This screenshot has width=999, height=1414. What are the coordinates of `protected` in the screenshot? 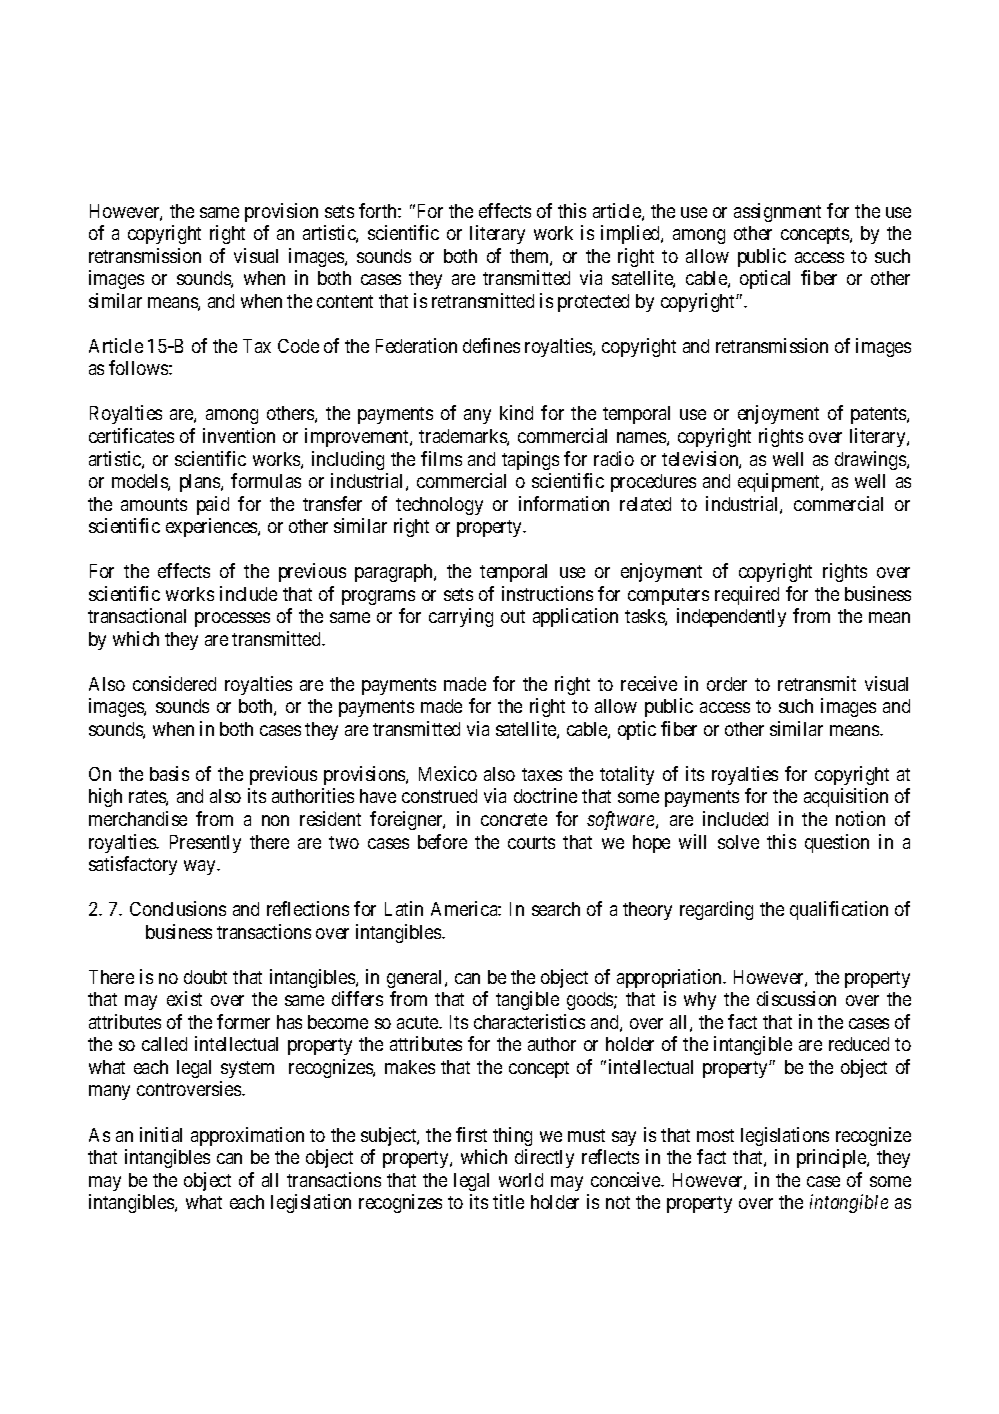 It's located at (593, 303).
